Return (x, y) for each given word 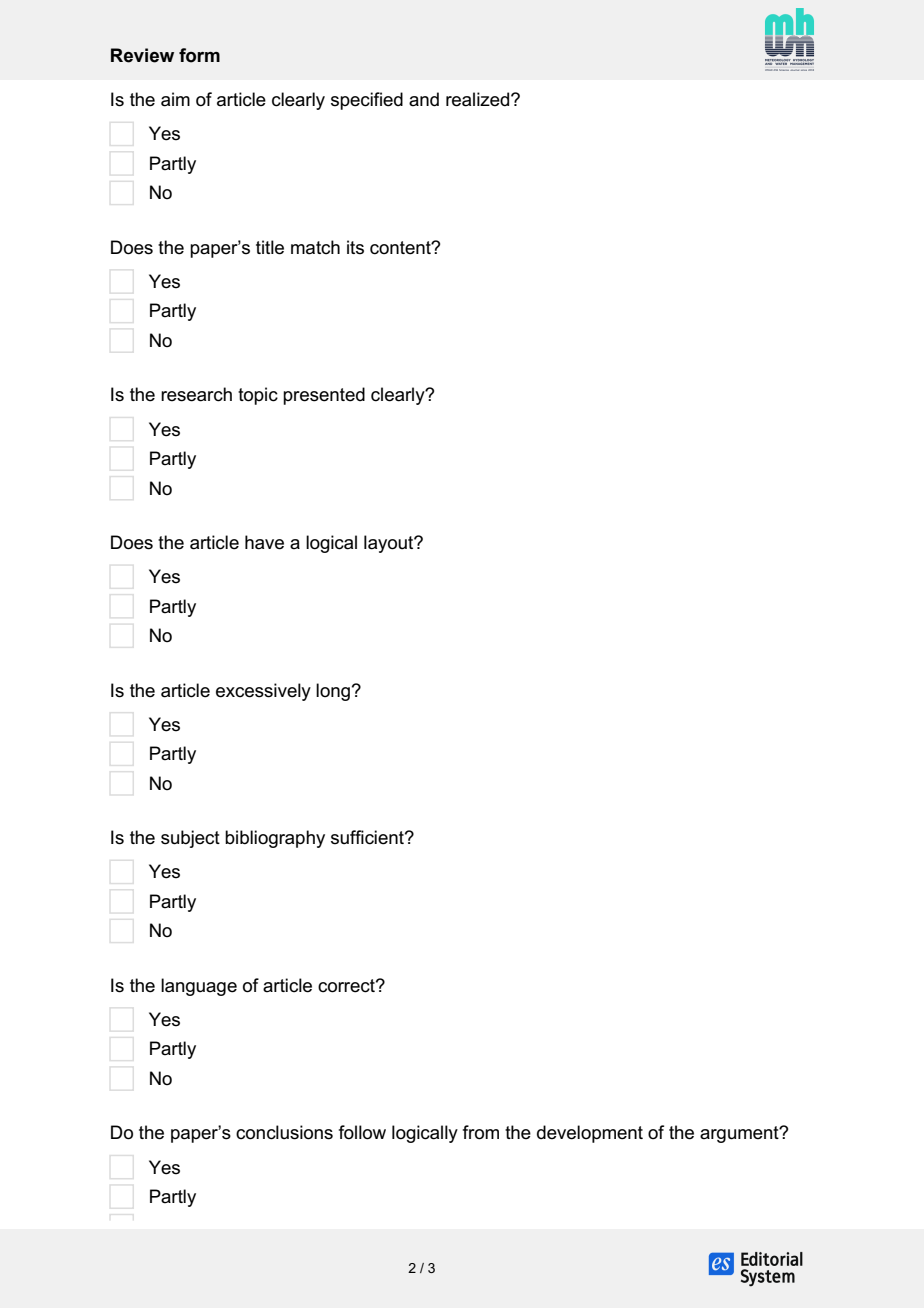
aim (175, 99)
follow (362, 1132)
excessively (263, 692)
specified (367, 101)
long (333, 692)
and (424, 99)
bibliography (275, 839)
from (481, 1132)
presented (324, 396)
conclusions (284, 1132)
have (264, 542)
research (196, 394)
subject (190, 839)
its (355, 247)
